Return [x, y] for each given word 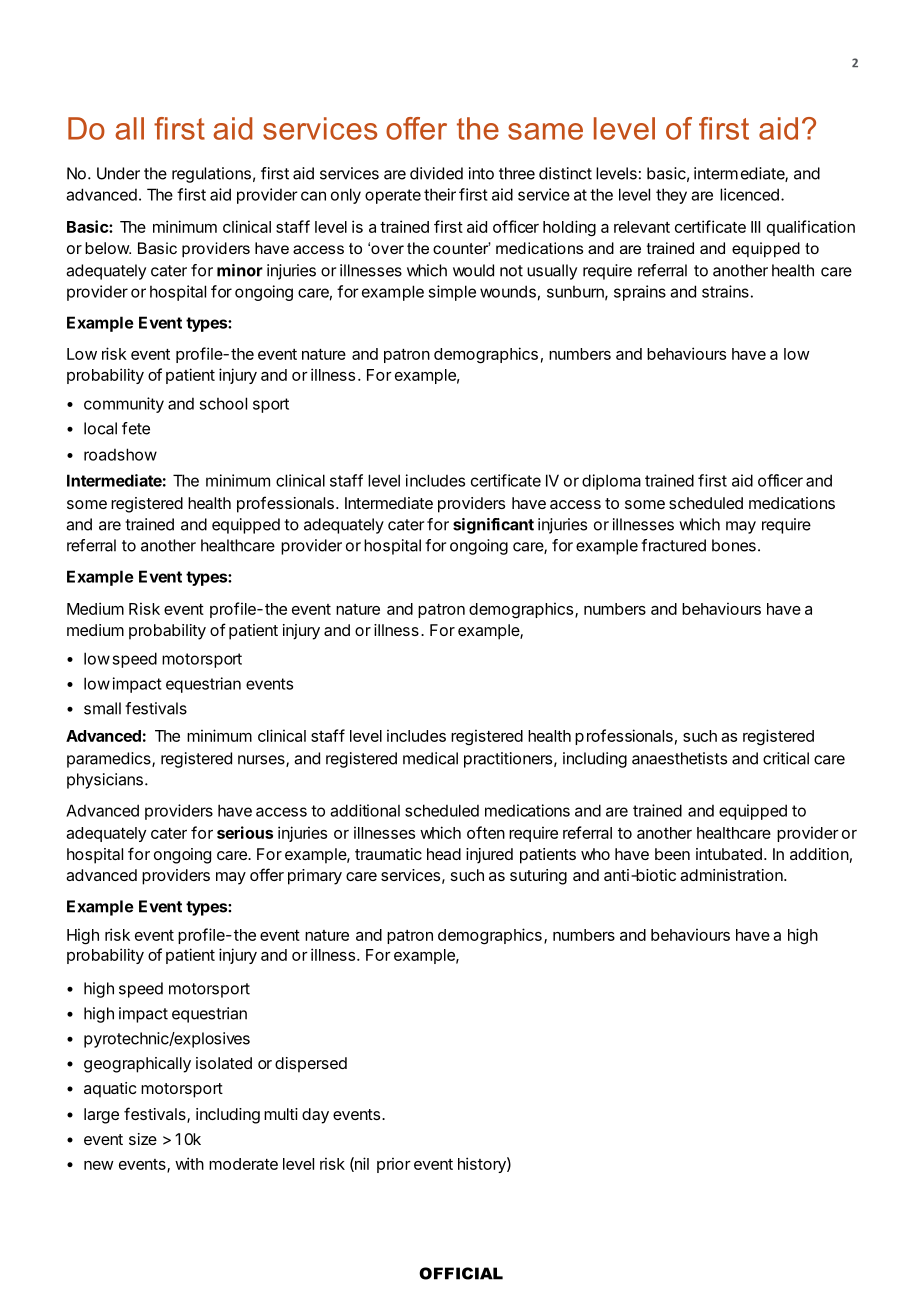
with [189, 1163]
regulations [211, 175]
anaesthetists [679, 758]
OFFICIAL [461, 1273]
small [102, 708]
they [671, 196]
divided [436, 173]
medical [430, 758]
